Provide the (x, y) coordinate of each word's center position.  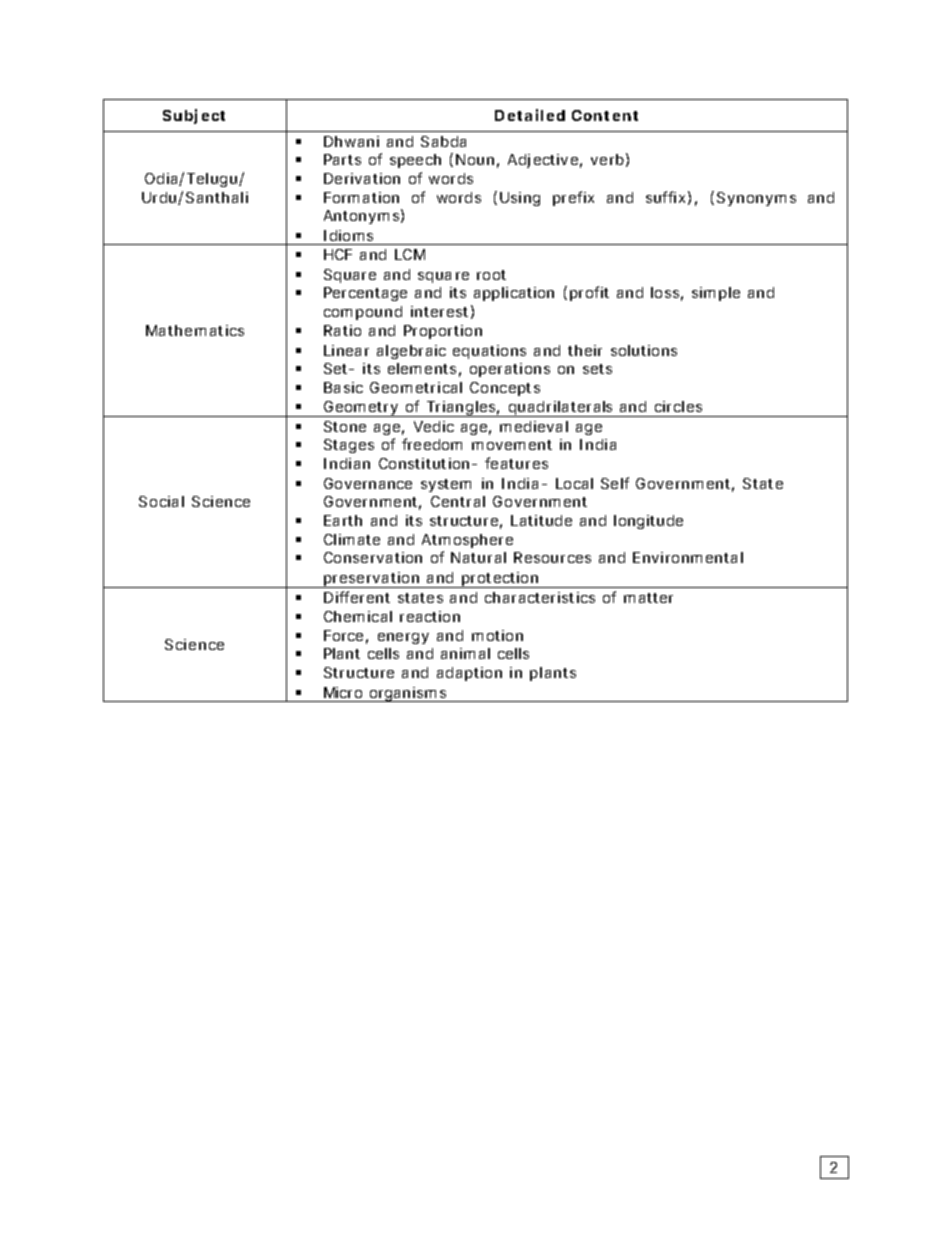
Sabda (443, 141)
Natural (478, 557)
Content (605, 115)
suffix (665, 197)
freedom (432, 444)
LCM (410, 254)
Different (357, 597)
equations (489, 352)
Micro (343, 692)
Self (615, 483)
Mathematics (195, 330)
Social (161, 501)
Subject (194, 116)
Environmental (688, 557)
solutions (644, 350)
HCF (338, 254)
